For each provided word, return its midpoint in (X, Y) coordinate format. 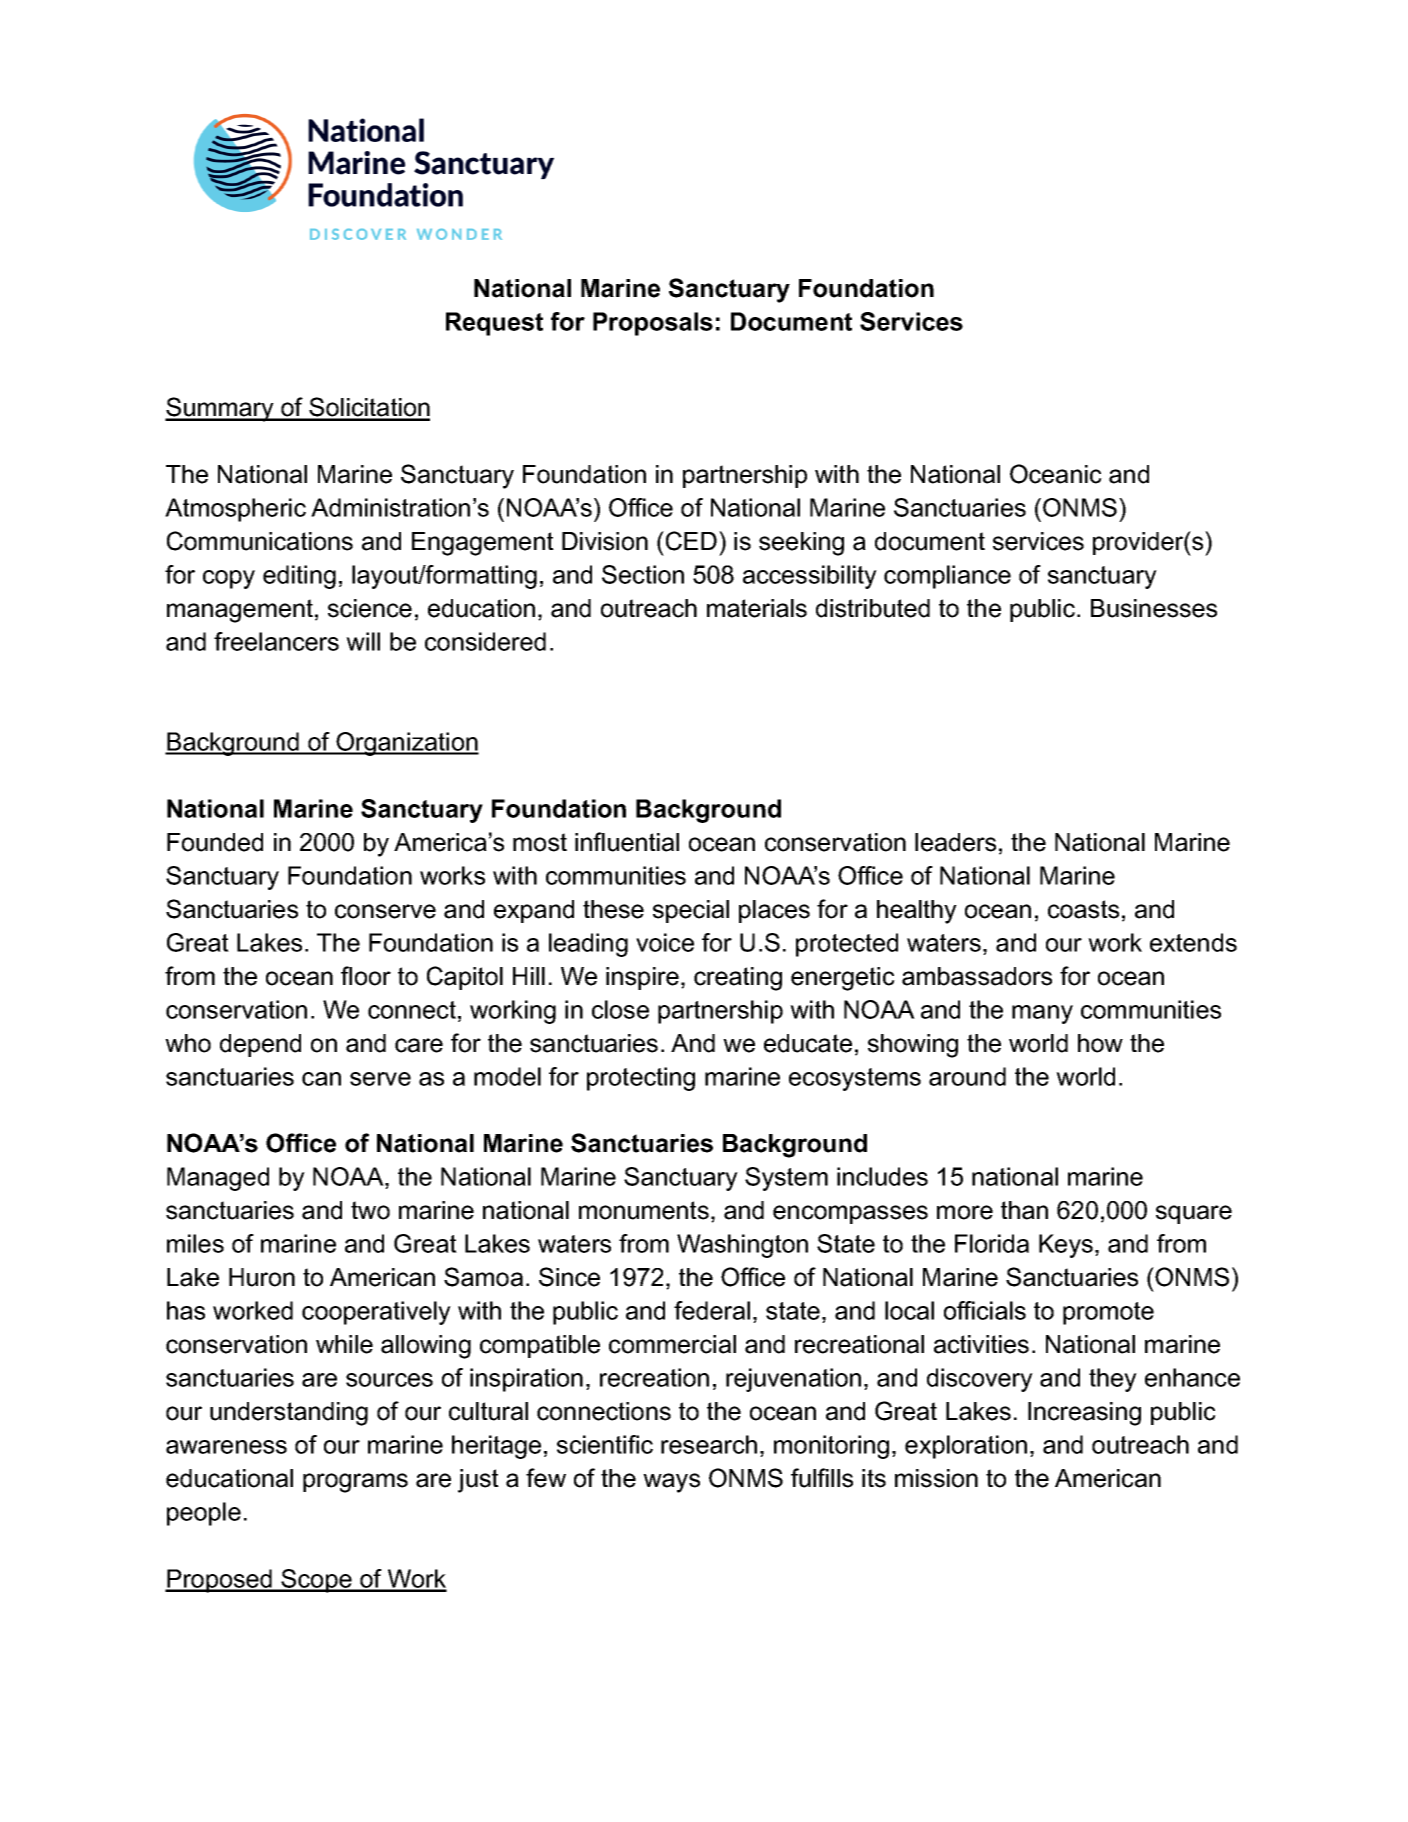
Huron (262, 1277)
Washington (742, 1246)
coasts (1083, 909)
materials (757, 608)
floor (366, 976)
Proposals (653, 324)
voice (665, 942)
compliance (947, 577)
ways (671, 1483)
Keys (1066, 1246)
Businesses (1154, 608)
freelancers (276, 641)
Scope (317, 1581)
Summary (220, 409)
